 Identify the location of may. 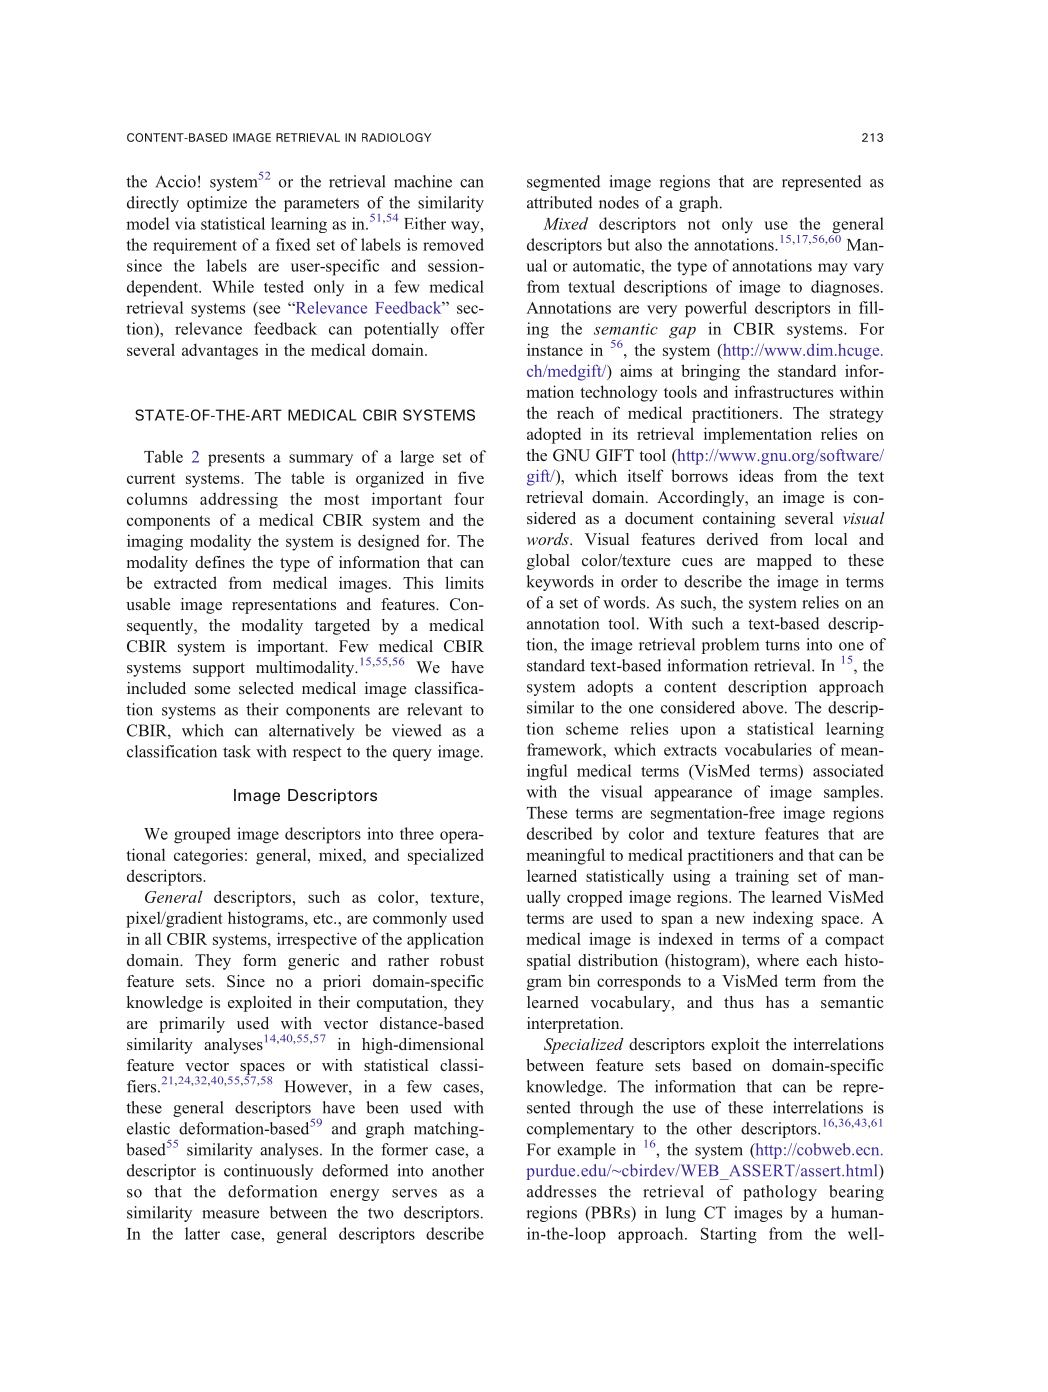
(833, 269).
